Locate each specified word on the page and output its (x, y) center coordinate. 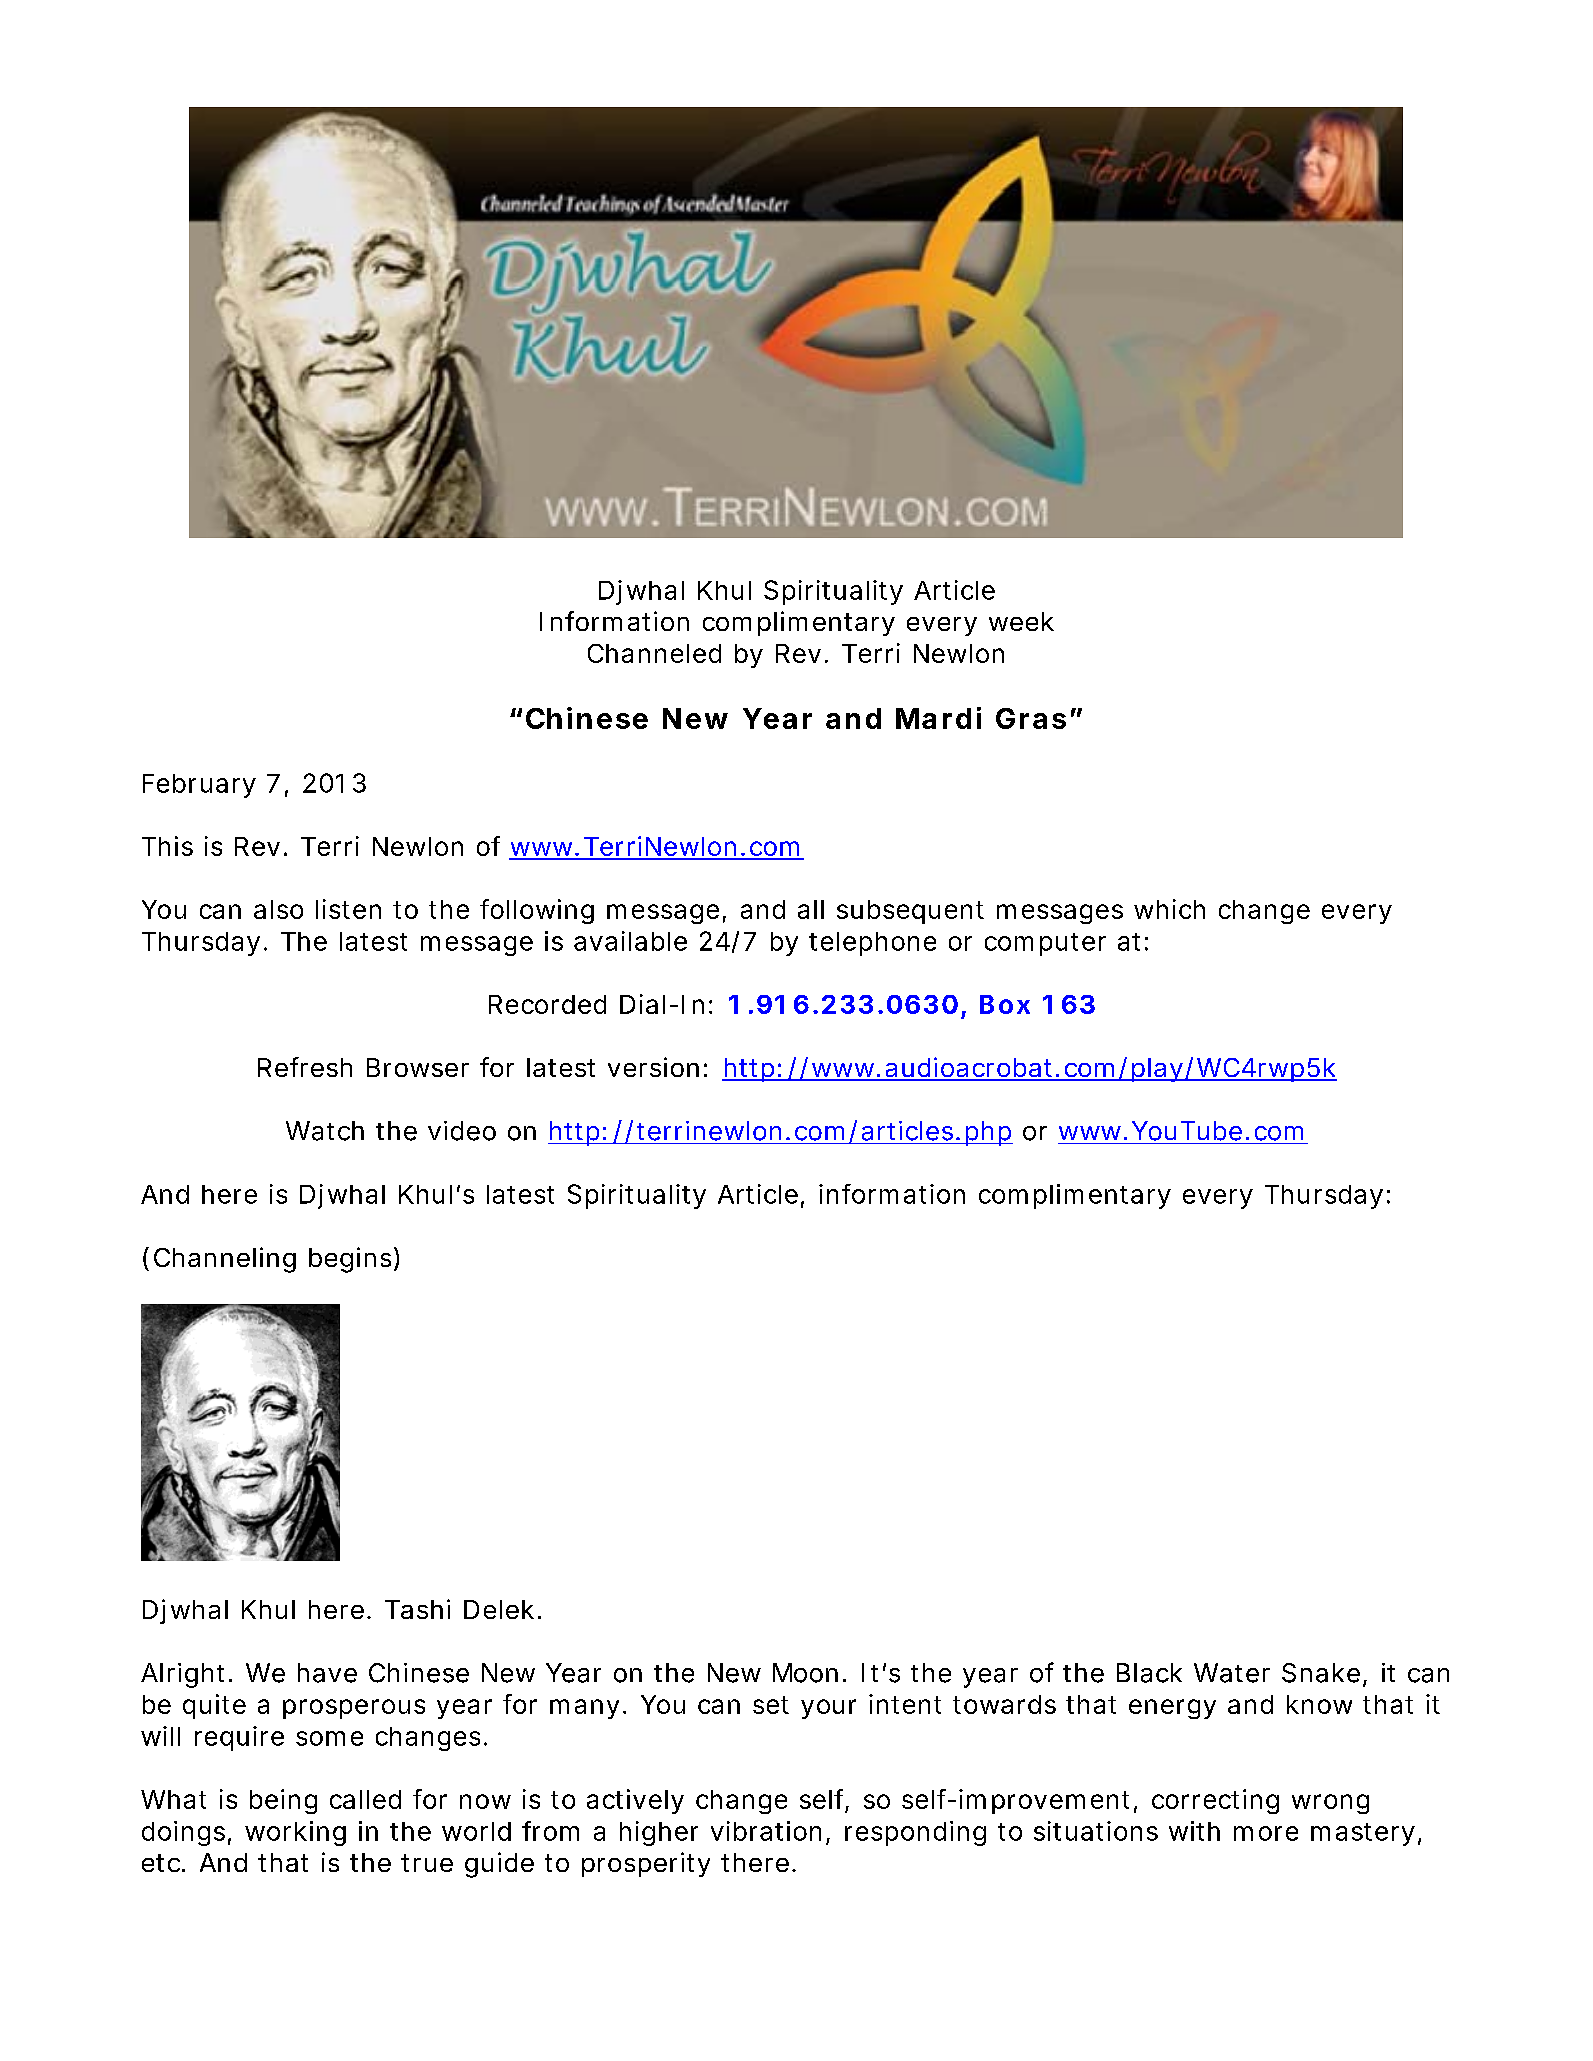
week (1021, 621)
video (462, 1131)
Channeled (654, 653)
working (295, 1833)
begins (352, 1260)
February (199, 786)
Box (1005, 1004)
